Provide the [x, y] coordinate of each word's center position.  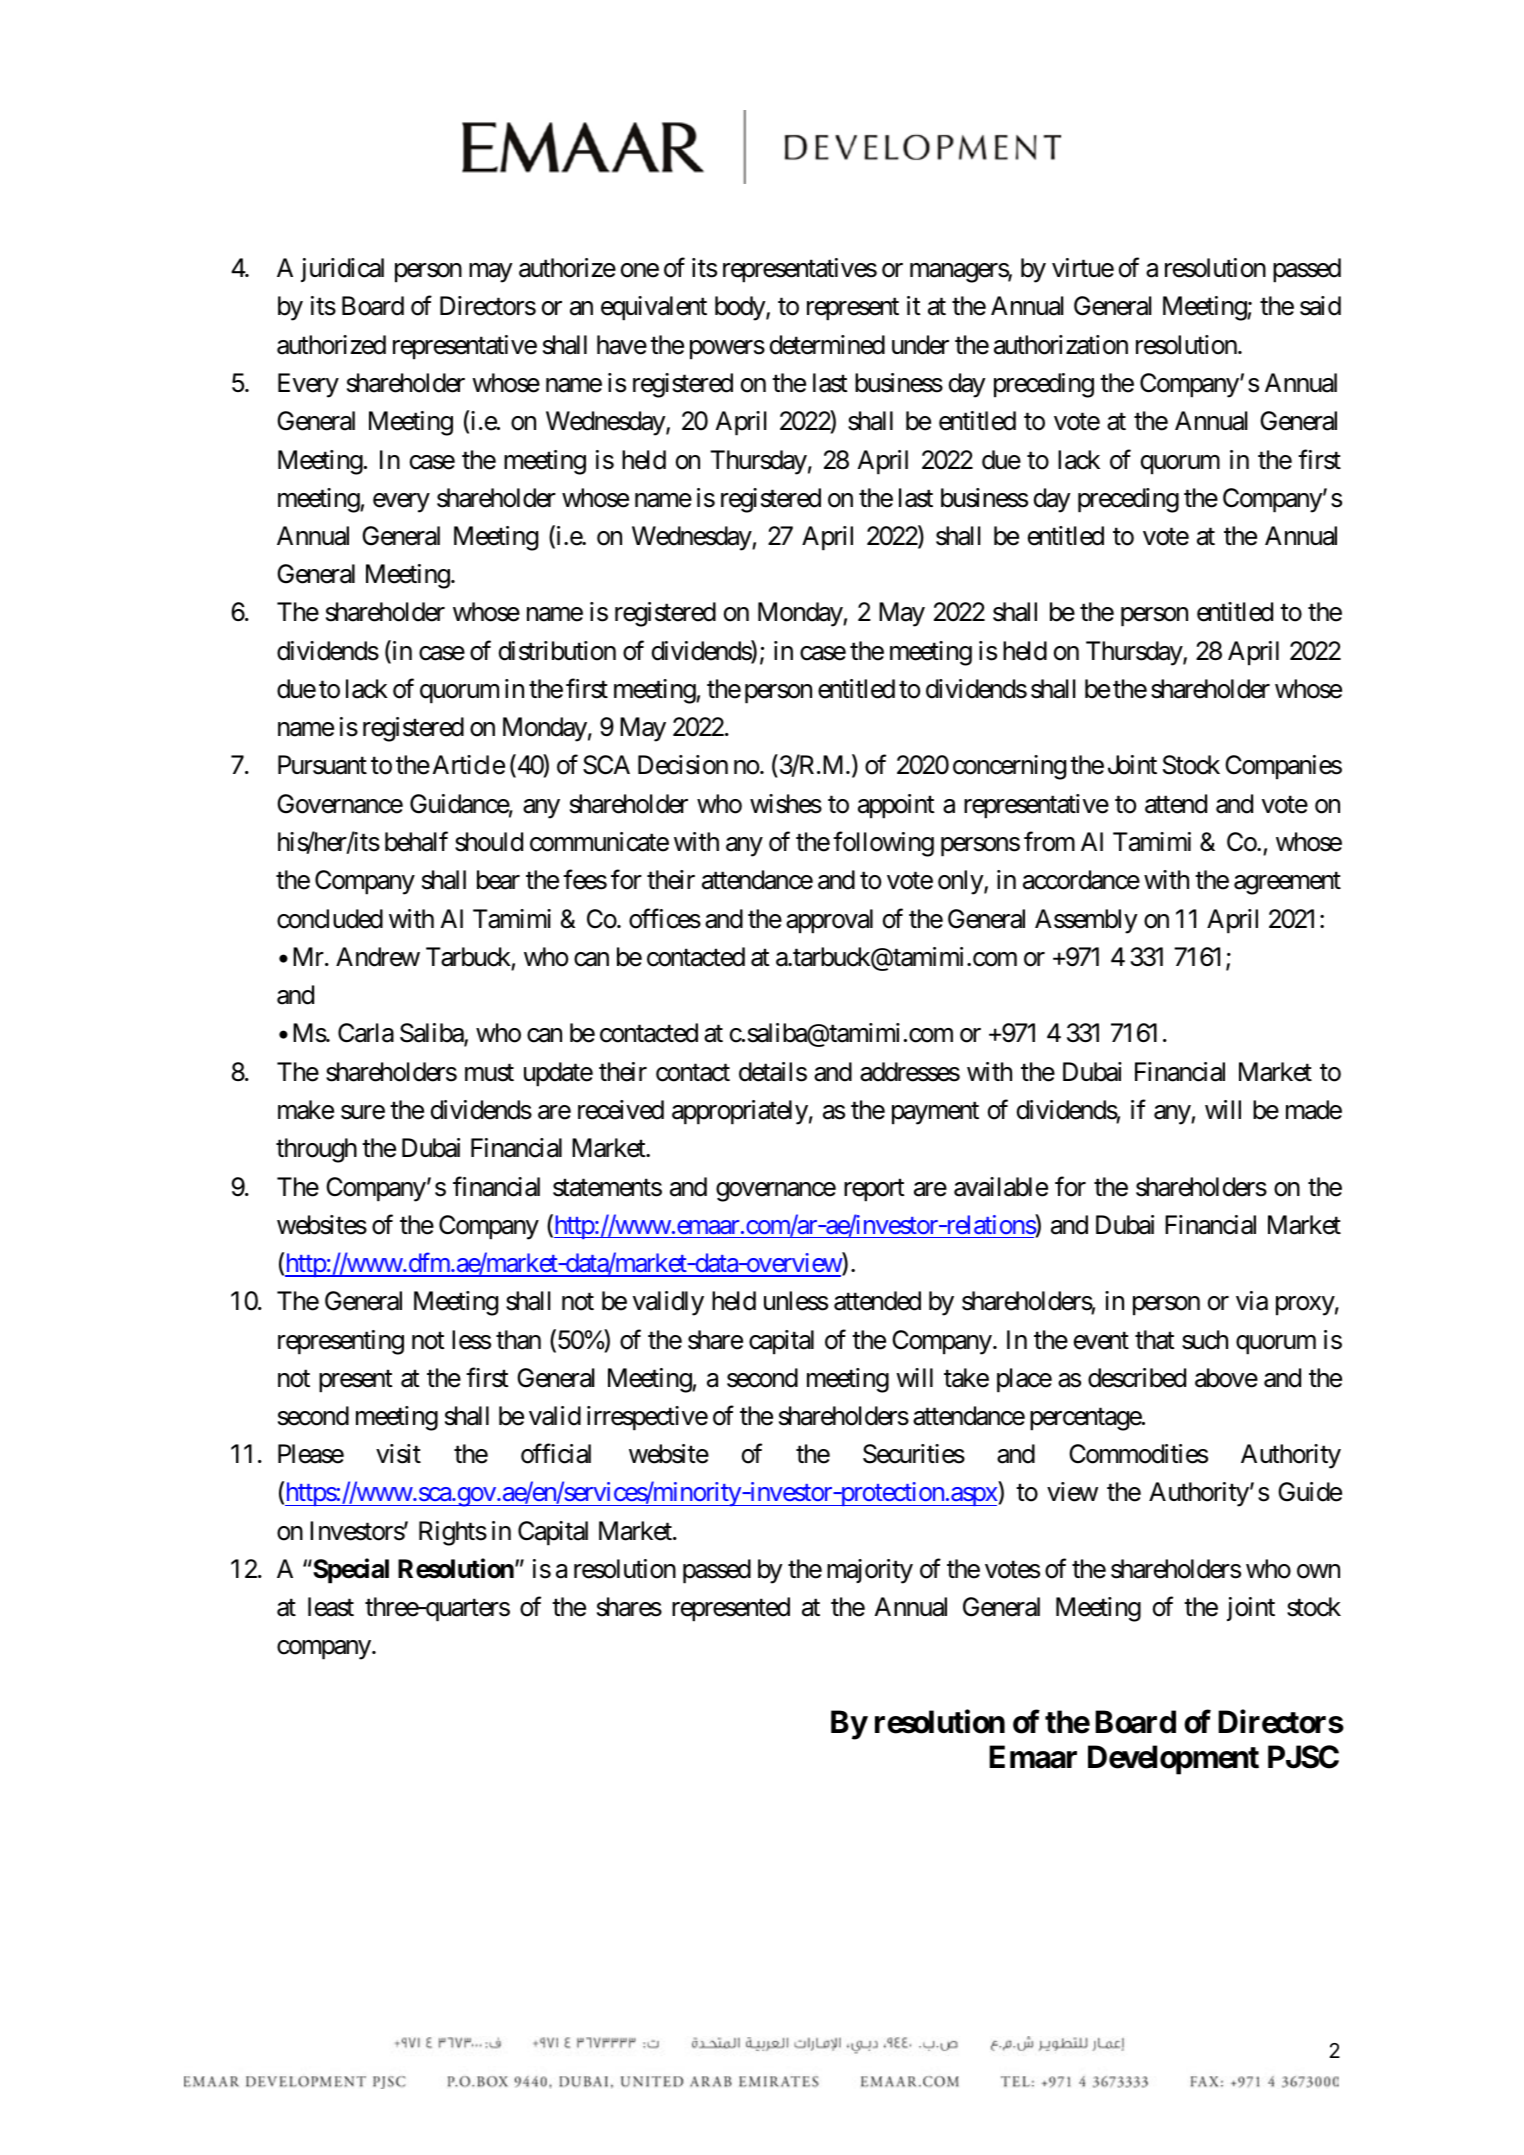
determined [827, 345]
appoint [896, 806]
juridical [342, 270]
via [1252, 1301]
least [331, 1607]
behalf [416, 842]
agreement [1287, 884]
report [874, 1190]
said [1320, 306]
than [518, 1340]
